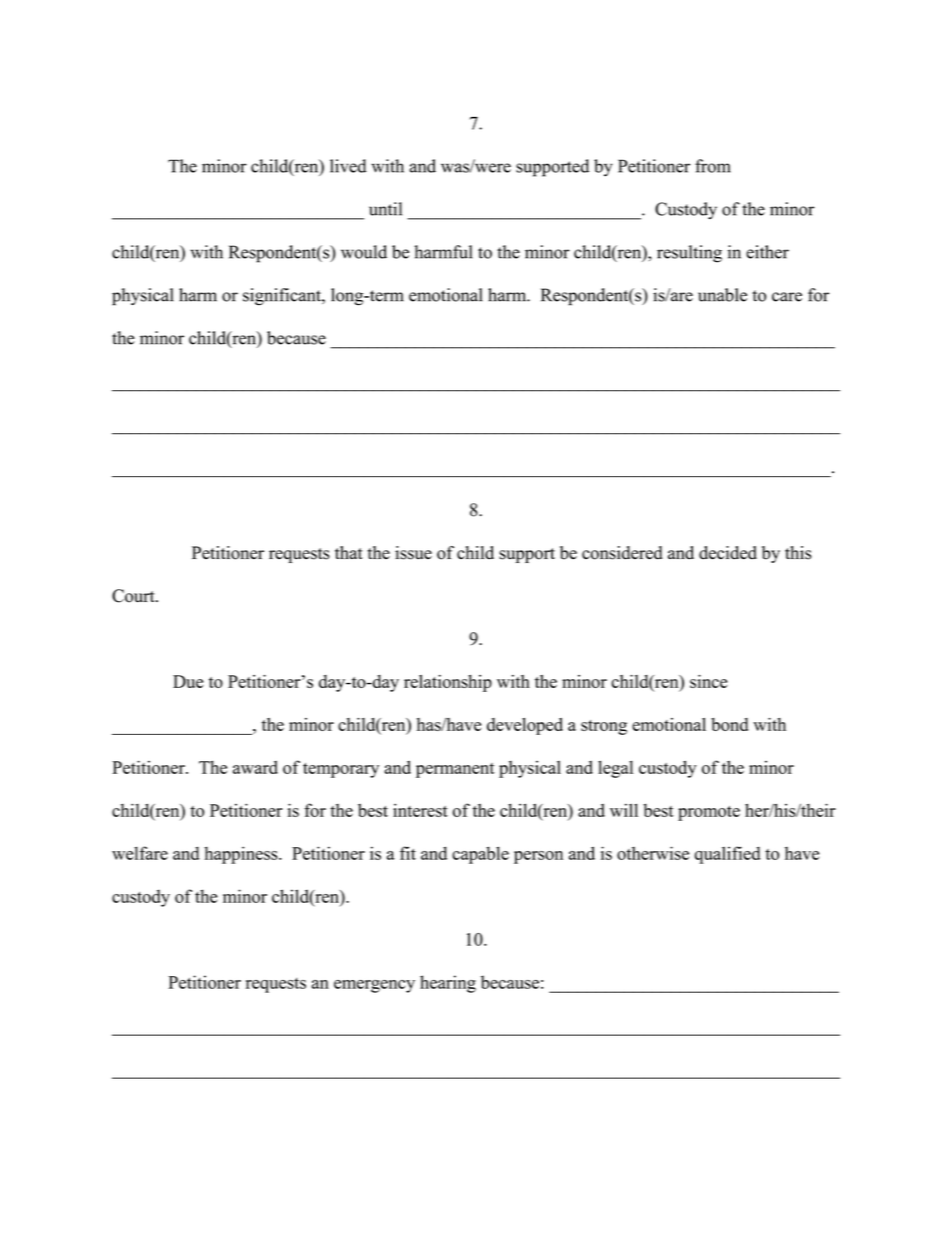 Image resolution: width=952 pixels, height=1233 pixels. Describe the element at coordinates (385, 209) in the screenshot. I see `until` at that location.
